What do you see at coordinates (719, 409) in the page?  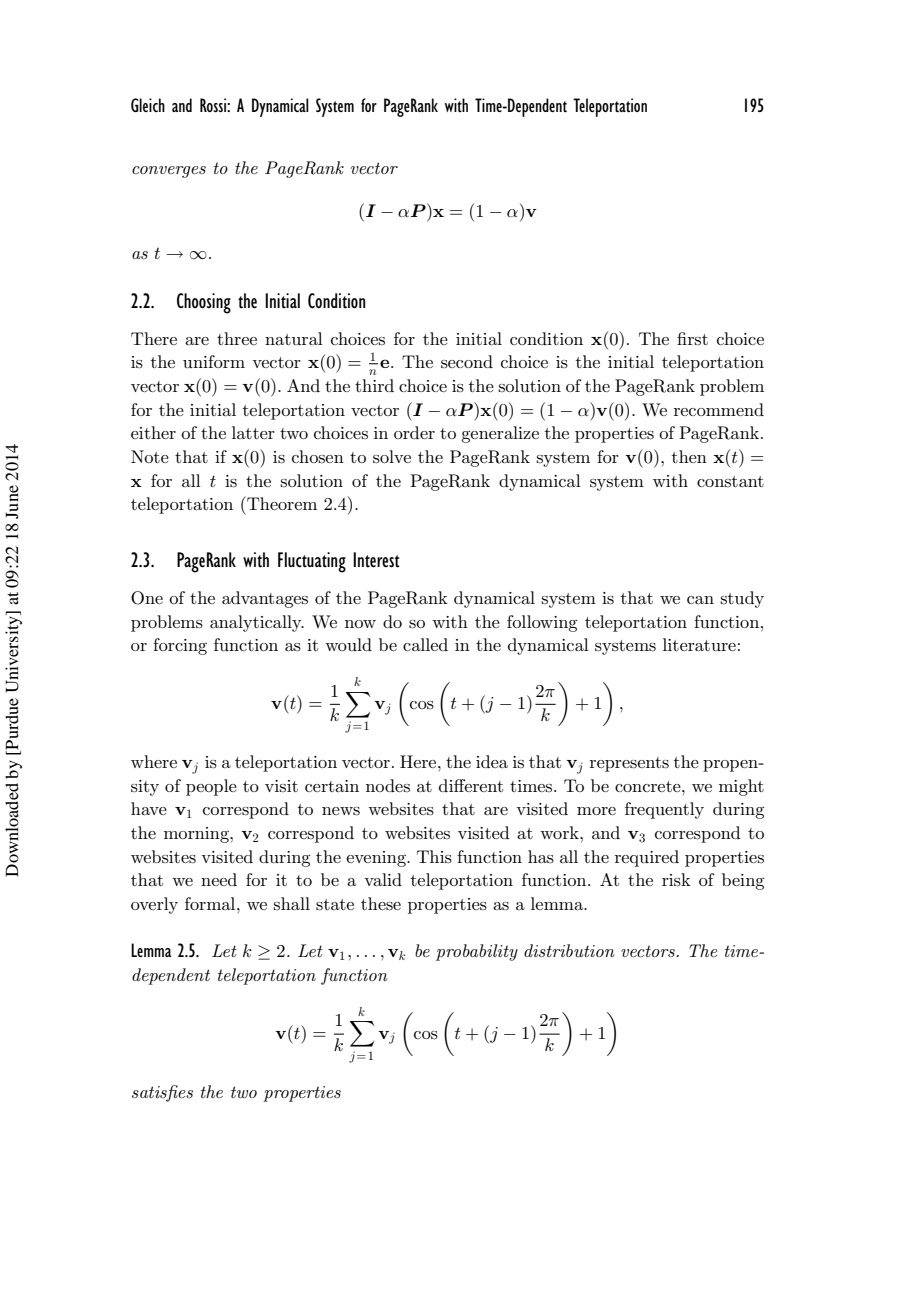 I see `recommend` at bounding box center [719, 409].
